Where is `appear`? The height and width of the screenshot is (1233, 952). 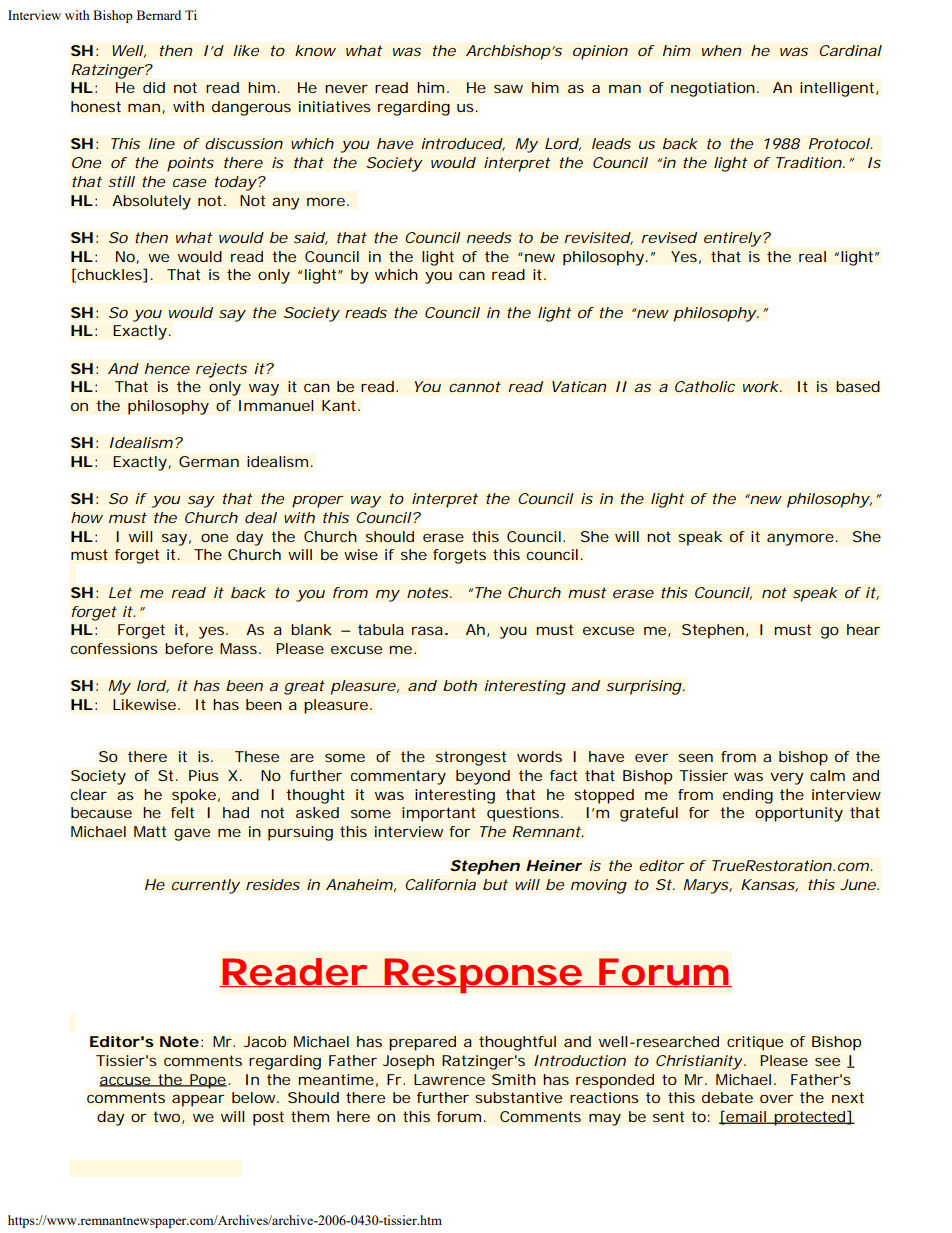
appear is located at coordinates (198, 1100).
